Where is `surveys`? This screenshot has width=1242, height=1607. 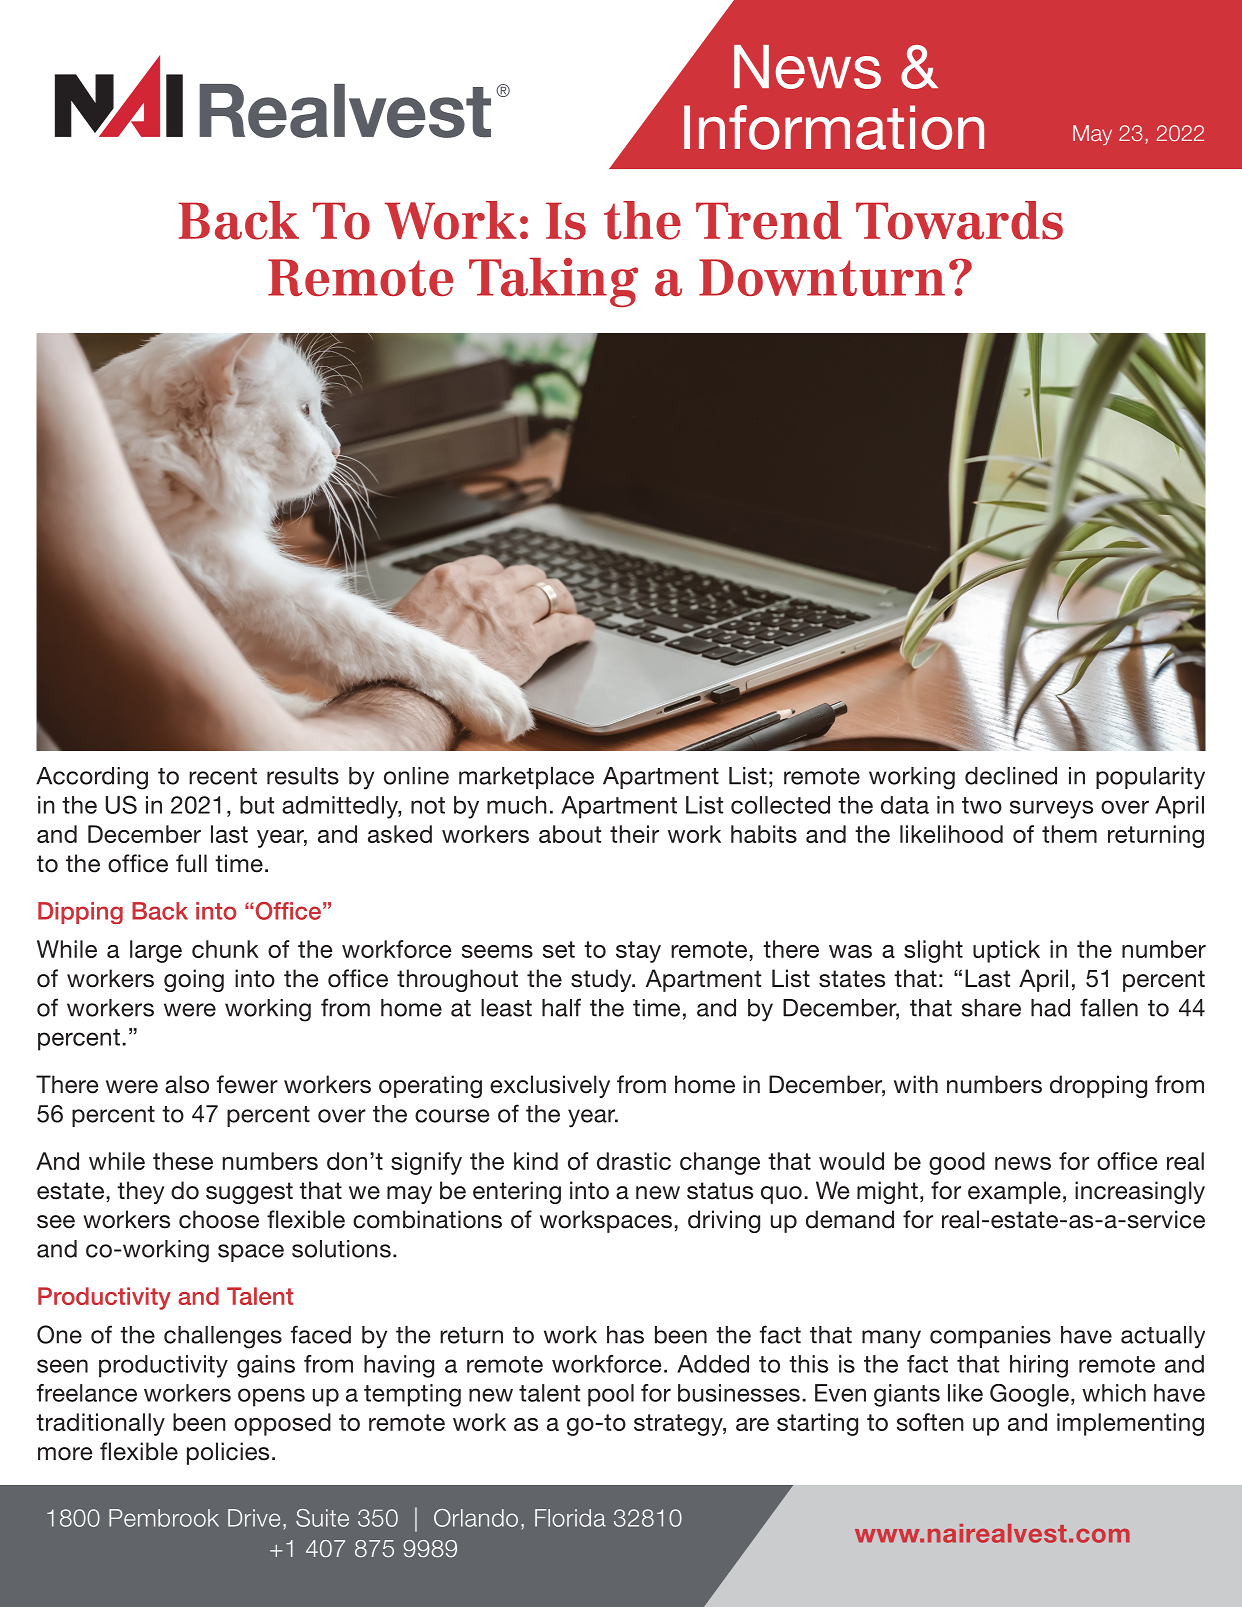
surveys is located at coordinates (1051, 809).
